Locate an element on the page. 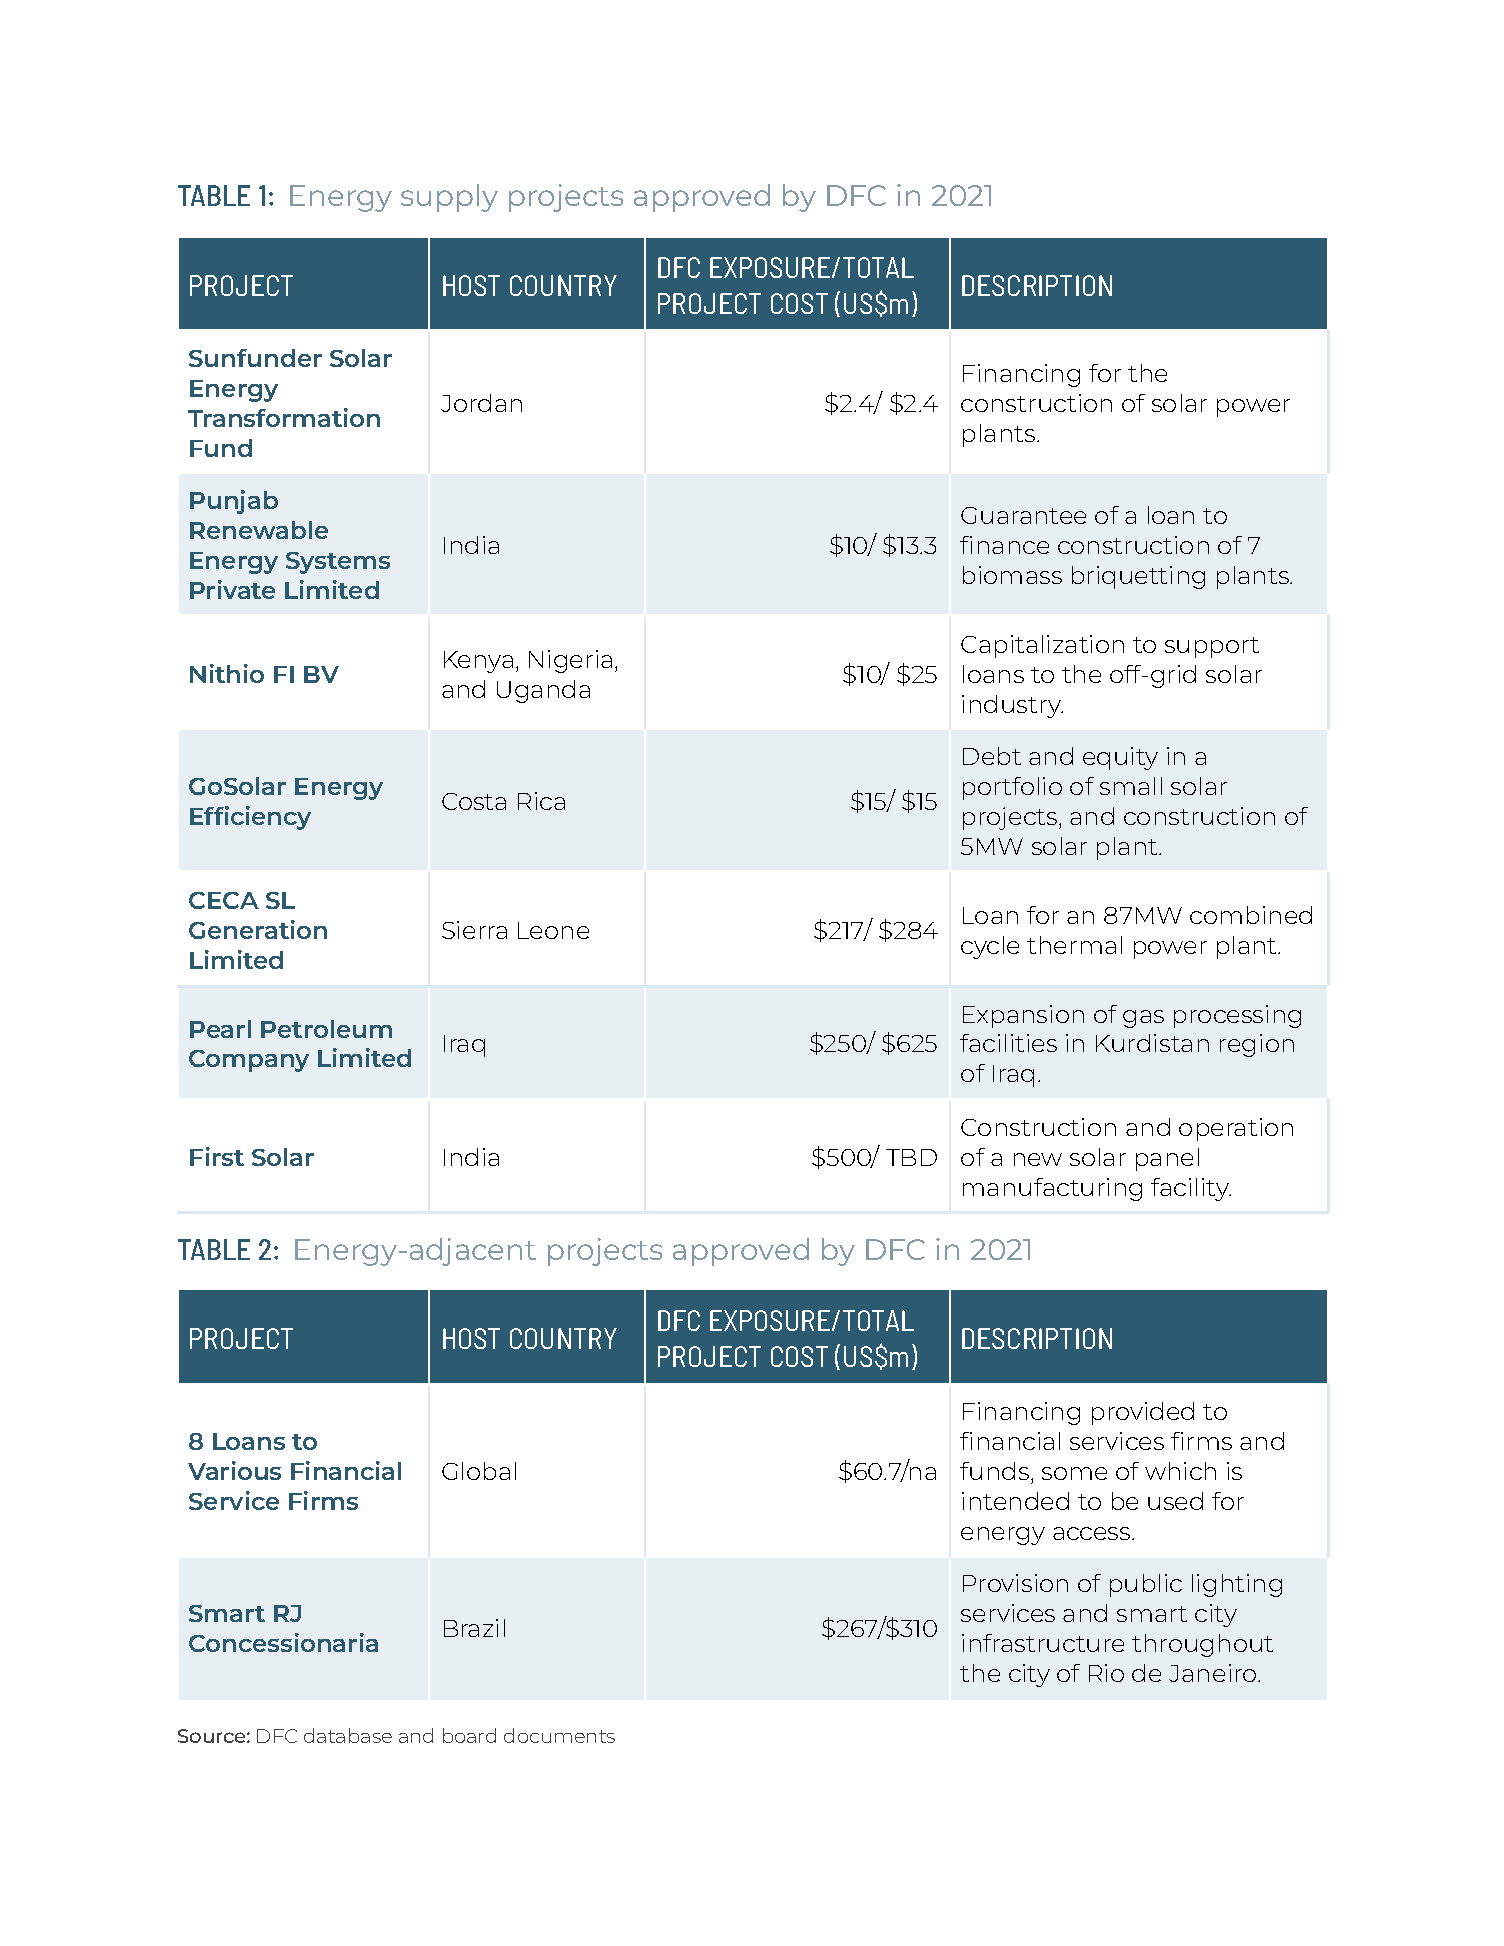 This page has height=1946, width=1504. support is located at coordinates (1212, 647).
